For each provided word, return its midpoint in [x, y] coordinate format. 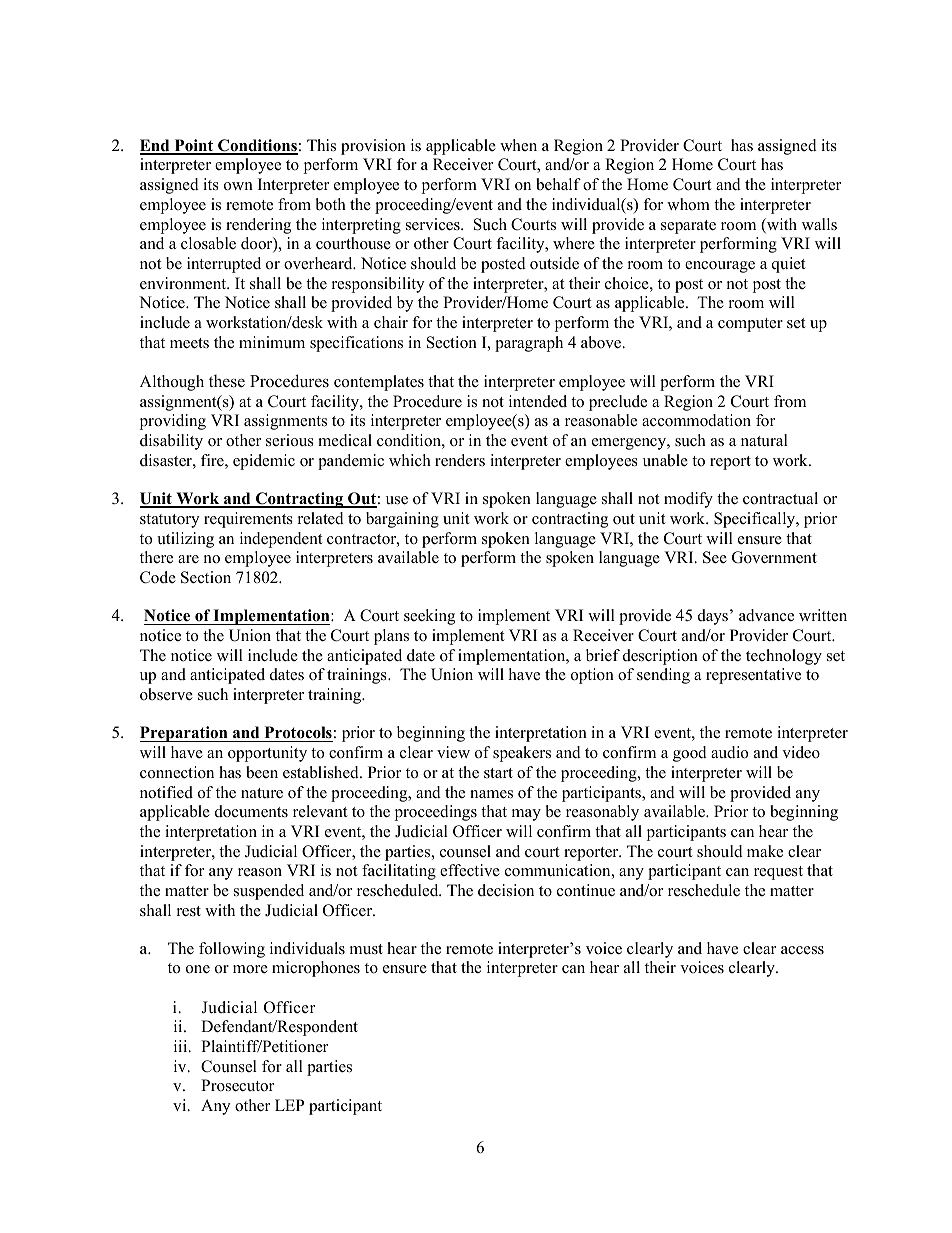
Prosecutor [237, 1085]
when [518, 145]
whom [688, 204]
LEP [289, 1105]
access [802, 950]
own [238, 186]
